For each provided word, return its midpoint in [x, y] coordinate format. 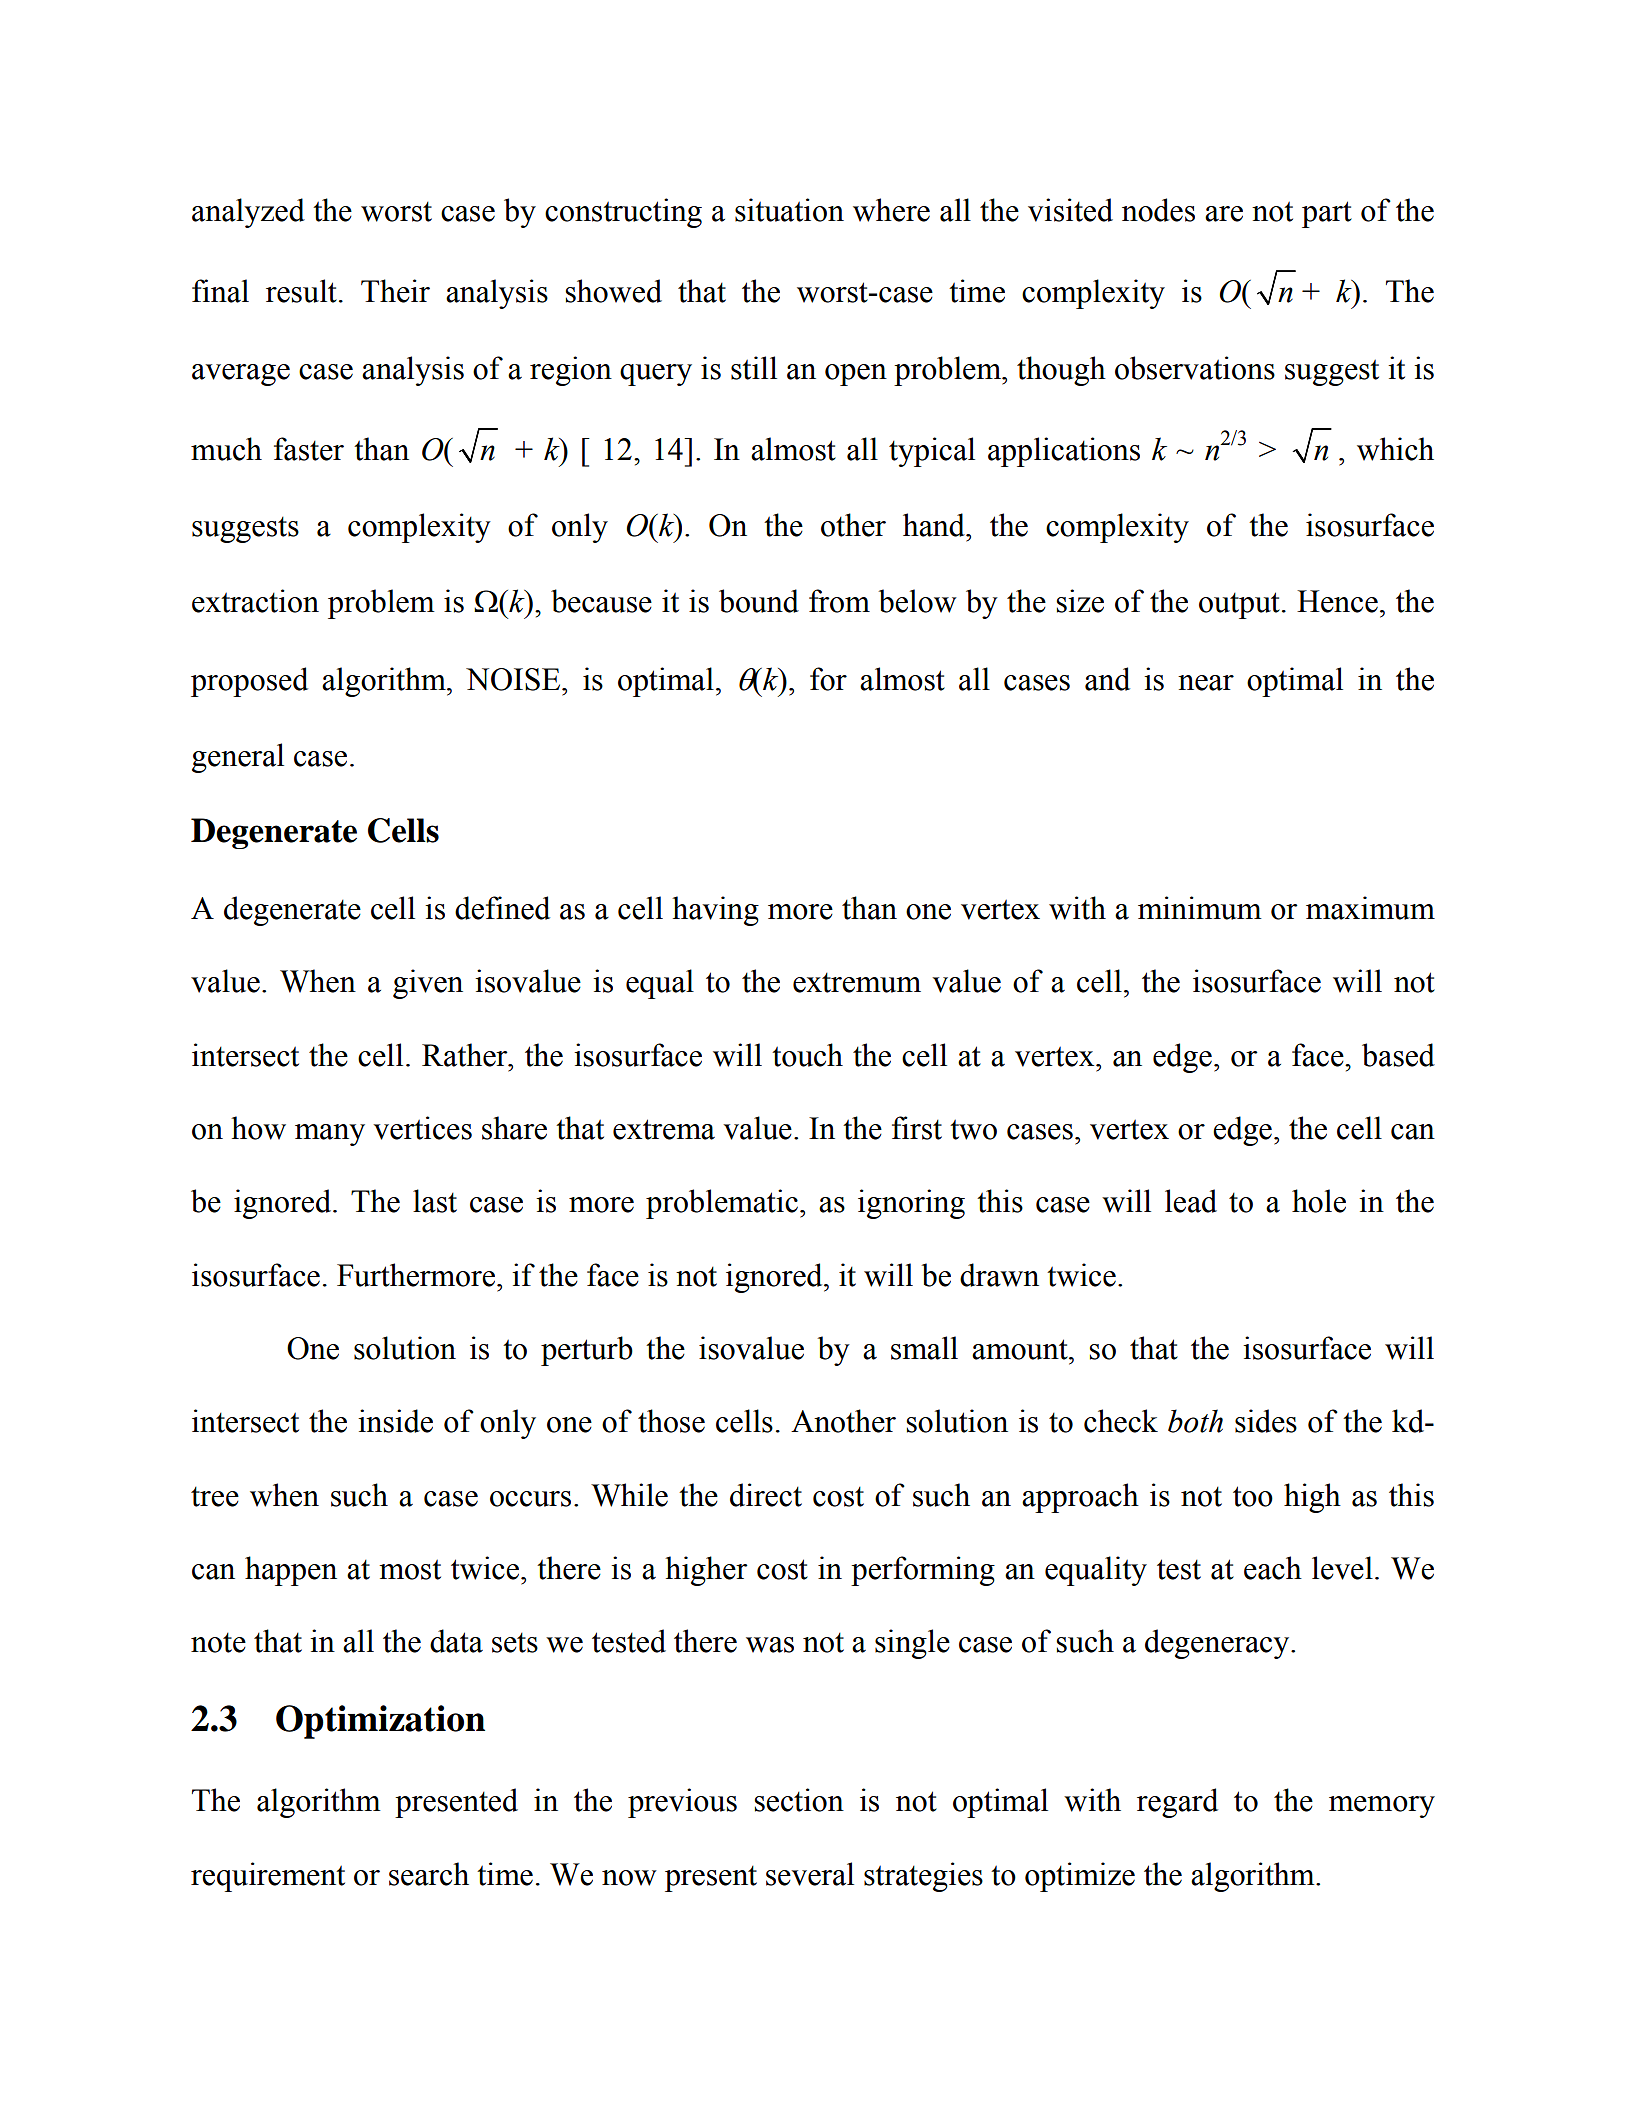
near [1206, 683]
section [799, 1800]
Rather [466, 1055]
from [839, 601]
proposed [249, 682]
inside [395, 1421]
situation [789, 210]
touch [807, 1055]
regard [1177, 1803]
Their [395, 291]
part [1327, 214]
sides [1266, 1421]
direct [766, 1495]
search [429, 1874]
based [1398, 1055]
